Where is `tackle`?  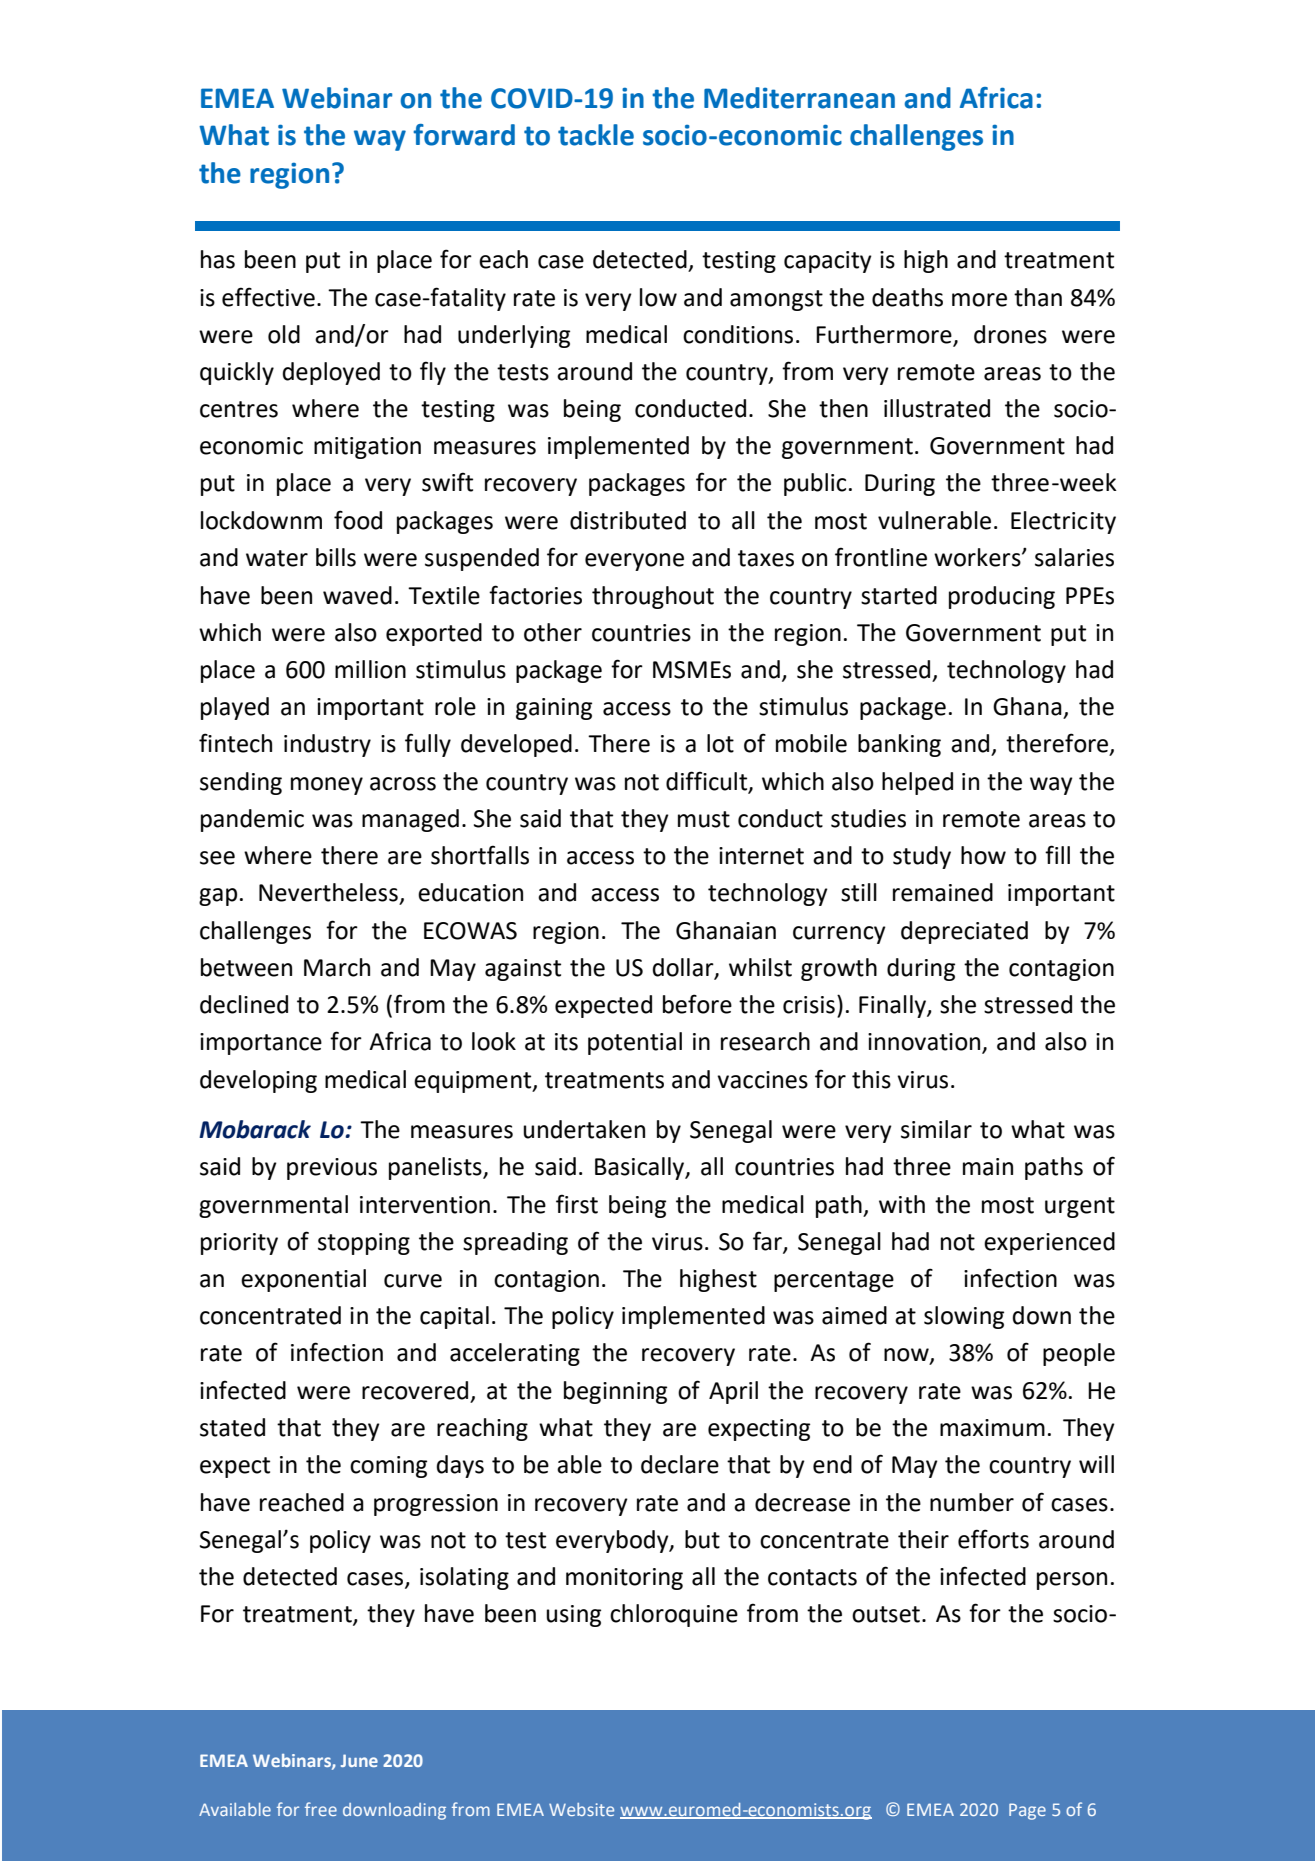
tackle is located at coordinates (596, 135).
